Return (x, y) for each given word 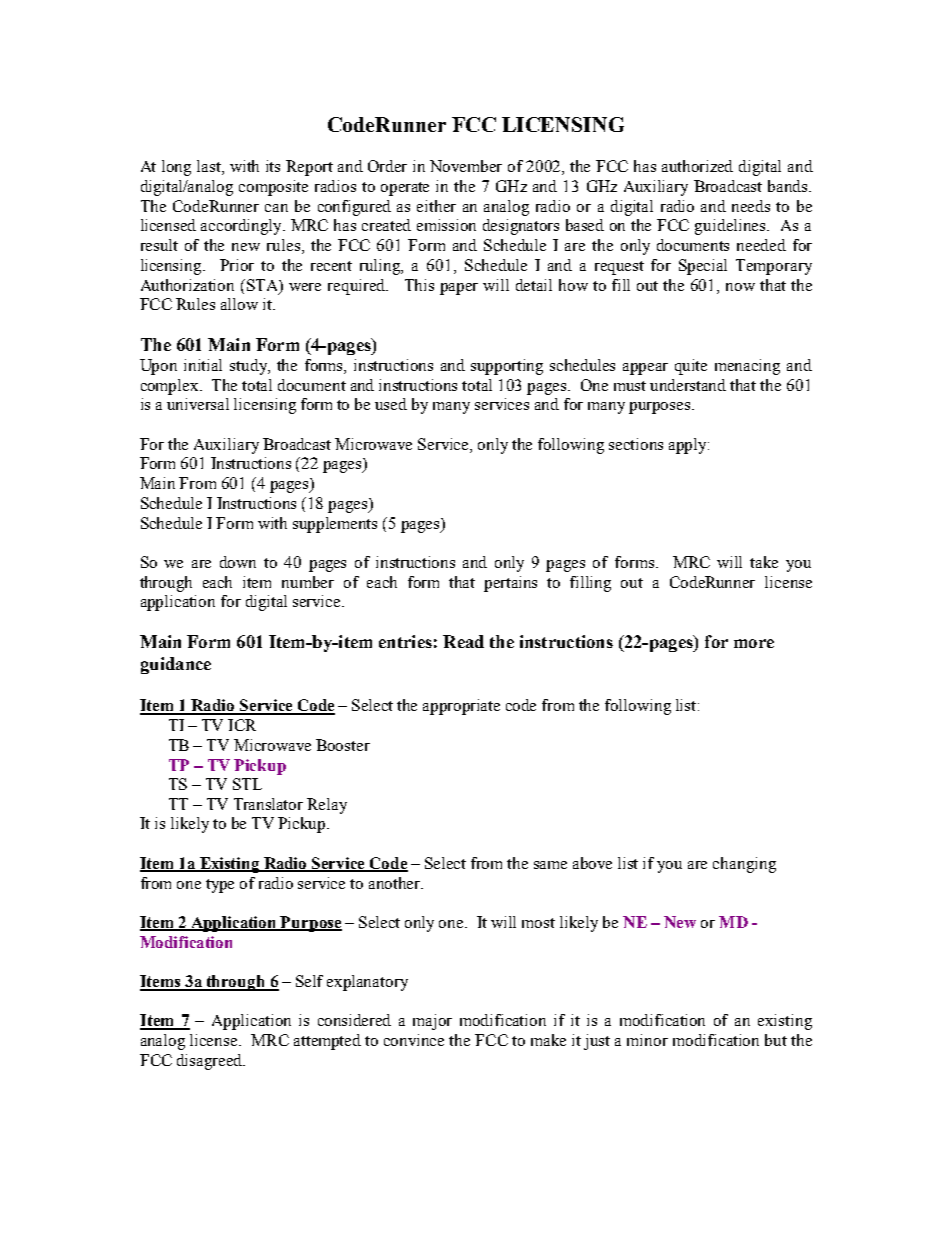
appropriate (461, 707)
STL (247, 784)
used (391, 404)
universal (198, 404)
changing (744, 865)
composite (273, 188)
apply (689, 446)
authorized (697, 166)
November (466, 166)
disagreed (211, 1062)
